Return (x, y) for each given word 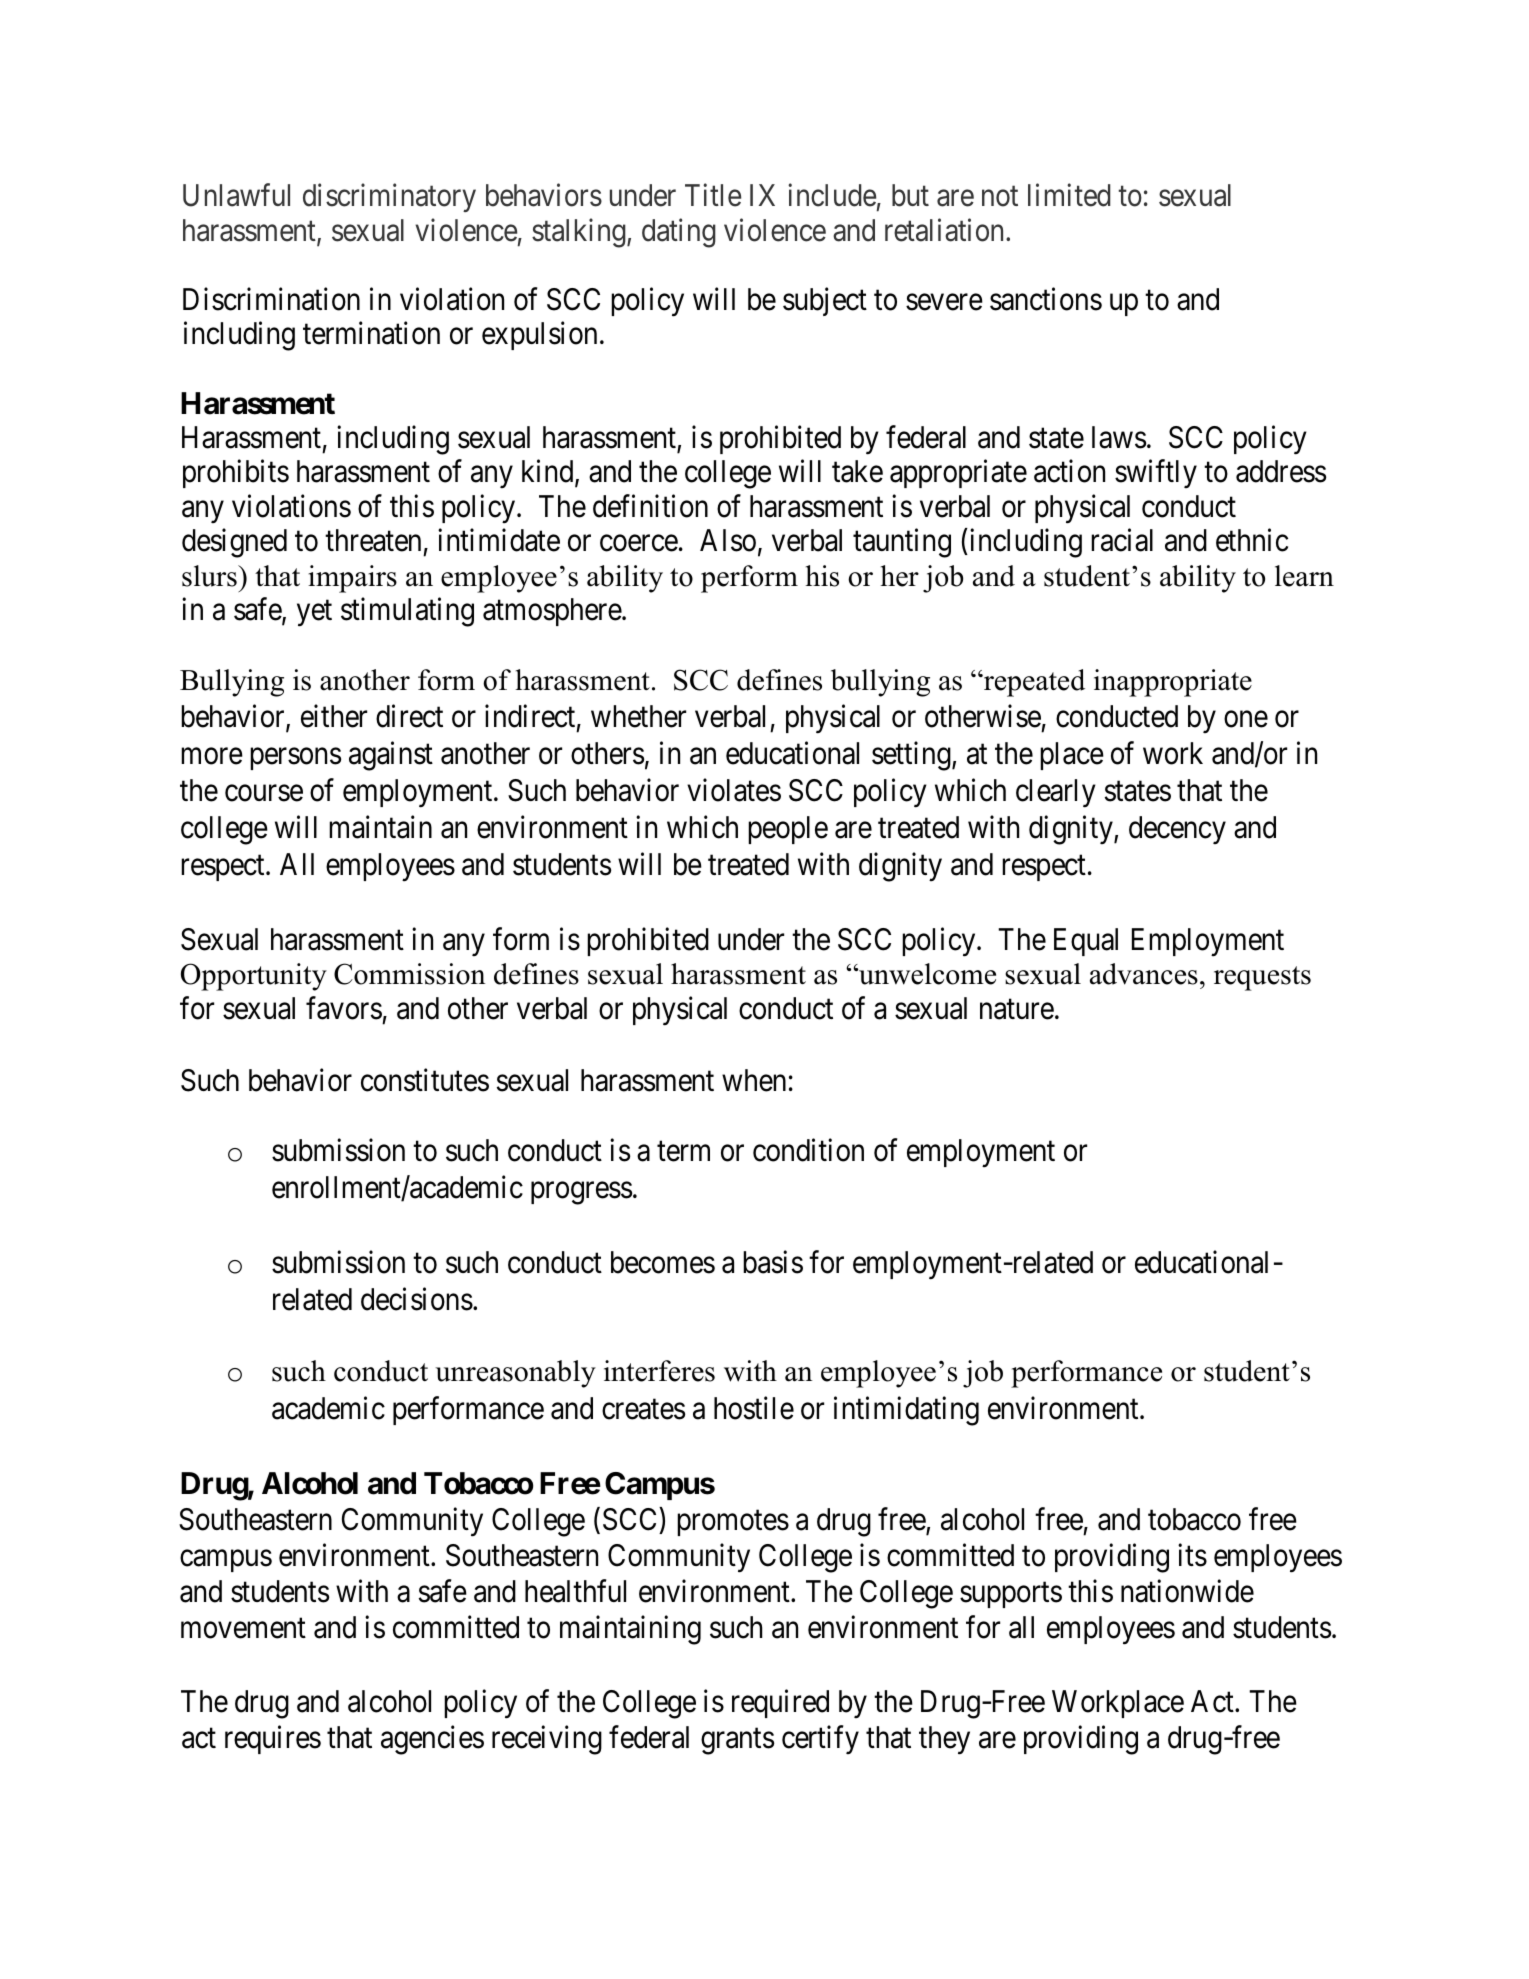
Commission (410, 974)
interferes (659, 1371)
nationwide (1187, 1591)
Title (713, 195)
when (754, 1080)
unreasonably (515, 1374)
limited (1069, 195)
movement (243, 1629)
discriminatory (389, 198)
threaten (373, 540)
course (264, 793)
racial (1122, 540)
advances (1144, 974)
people (788, 830)
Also (728, 540)
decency (1177, 830)
